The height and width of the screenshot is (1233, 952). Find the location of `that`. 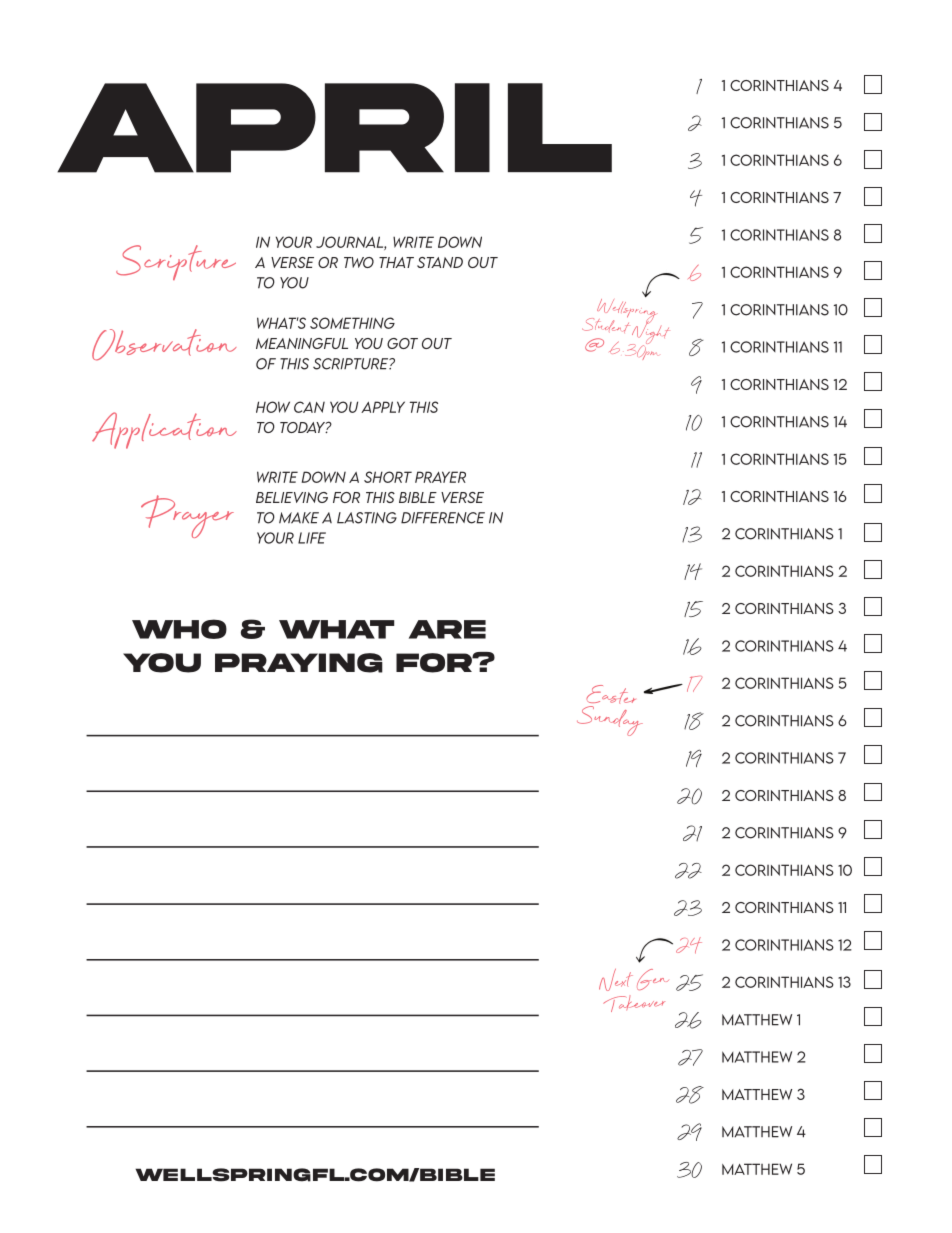

that is located at coordinates (396, 262).
